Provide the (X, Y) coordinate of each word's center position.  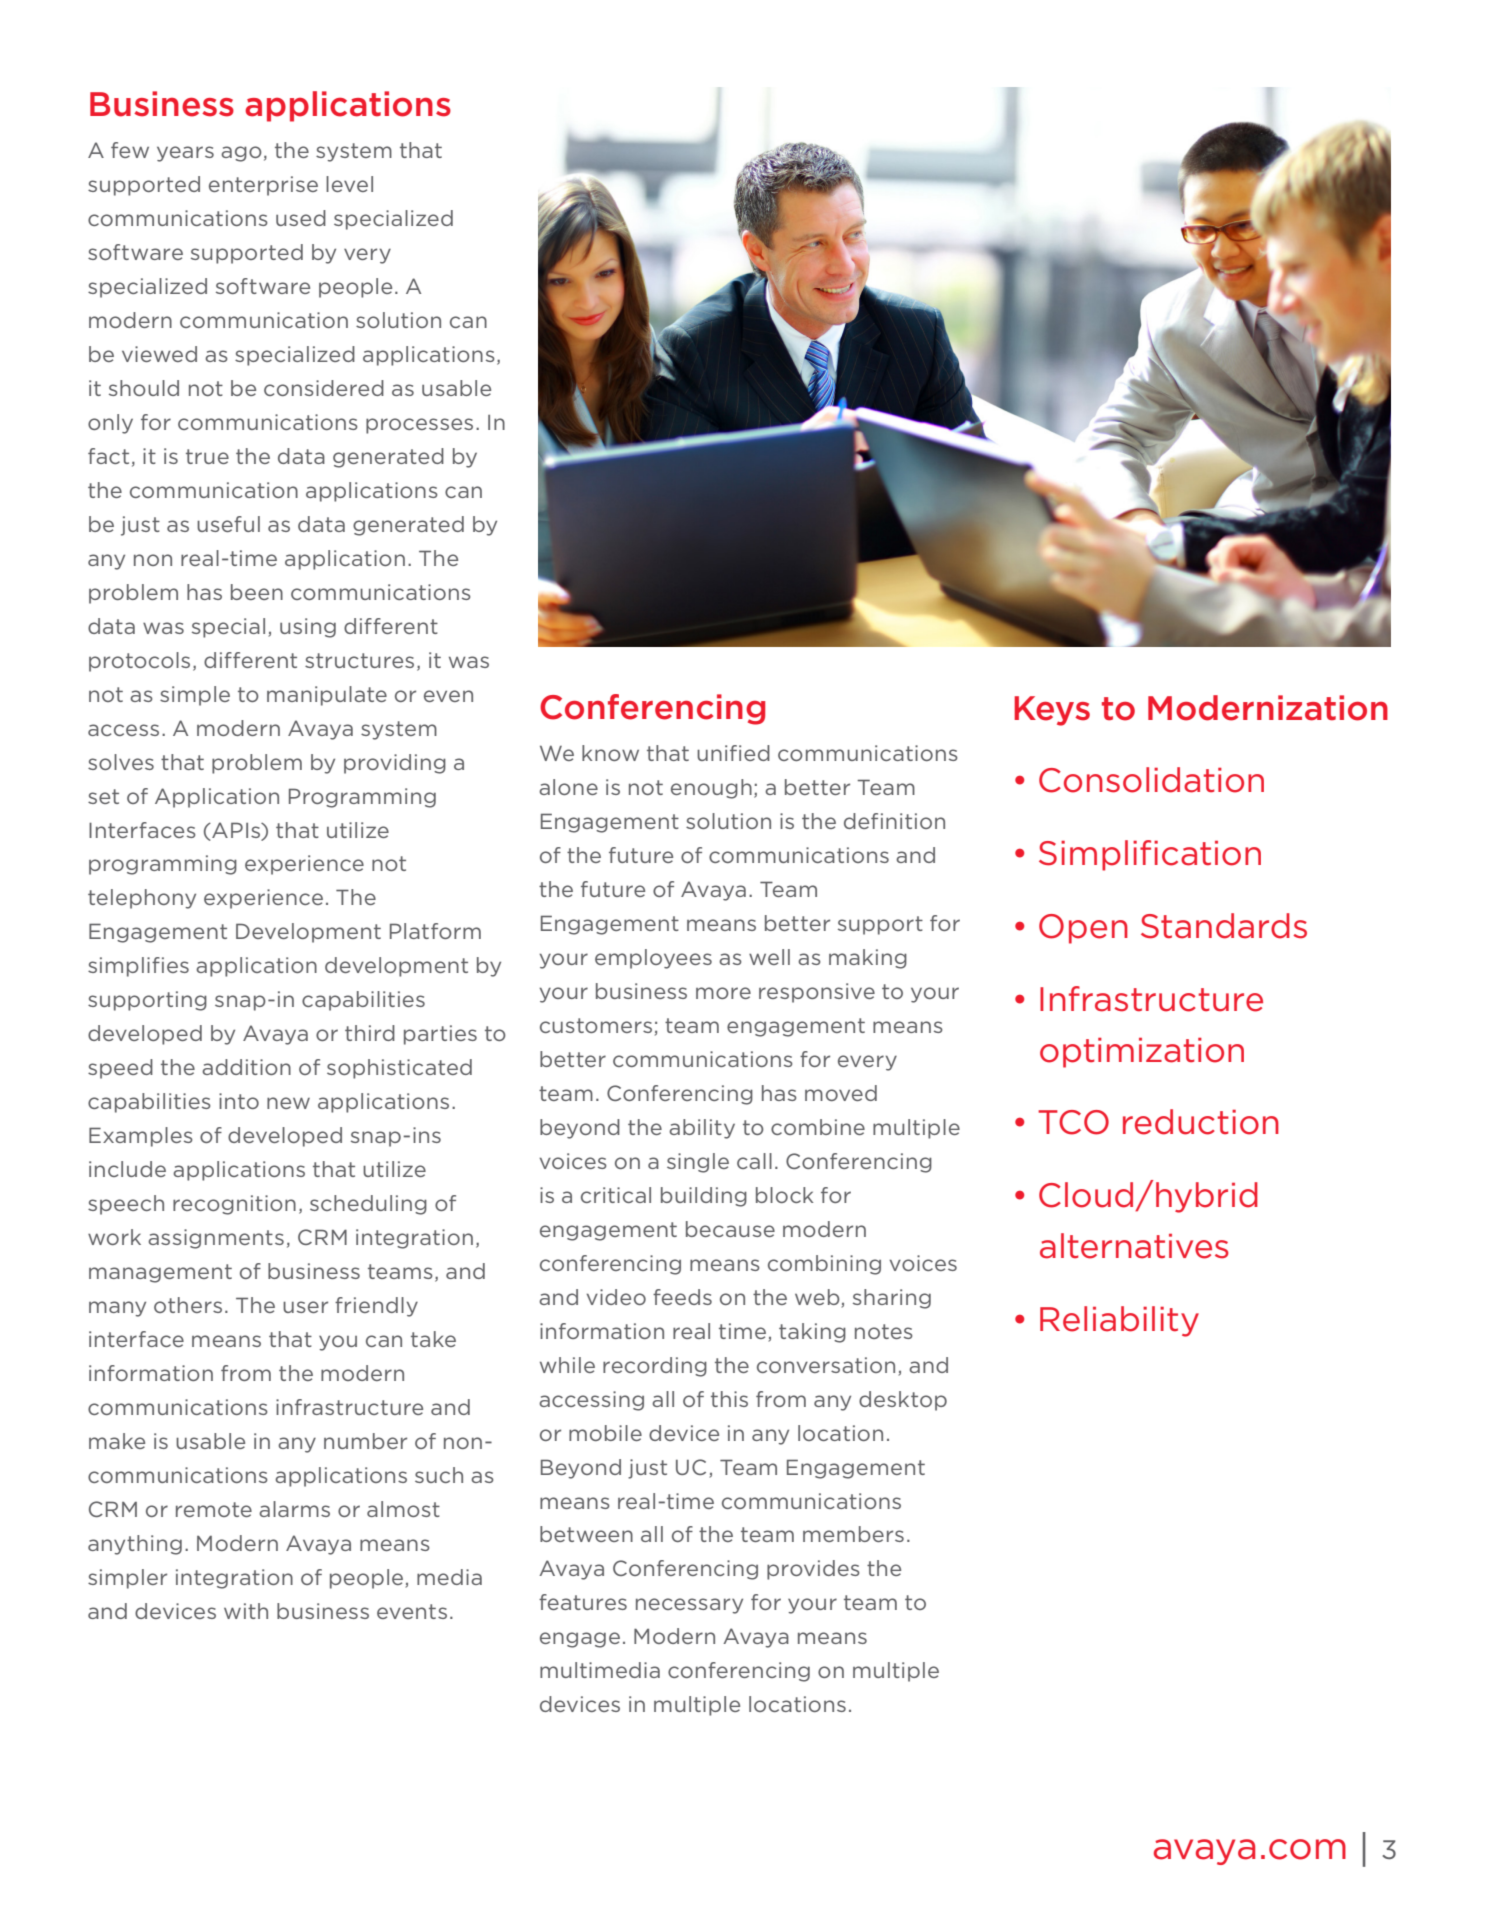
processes (419, 426)
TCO (1073, 1122)
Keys (1052, 711)
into (239, 1101)
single (698, 1163)
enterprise (263, 186)
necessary (689, 1606)
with (246, 1611)
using (308, 628)
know (610, 753)
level (349, 184)
